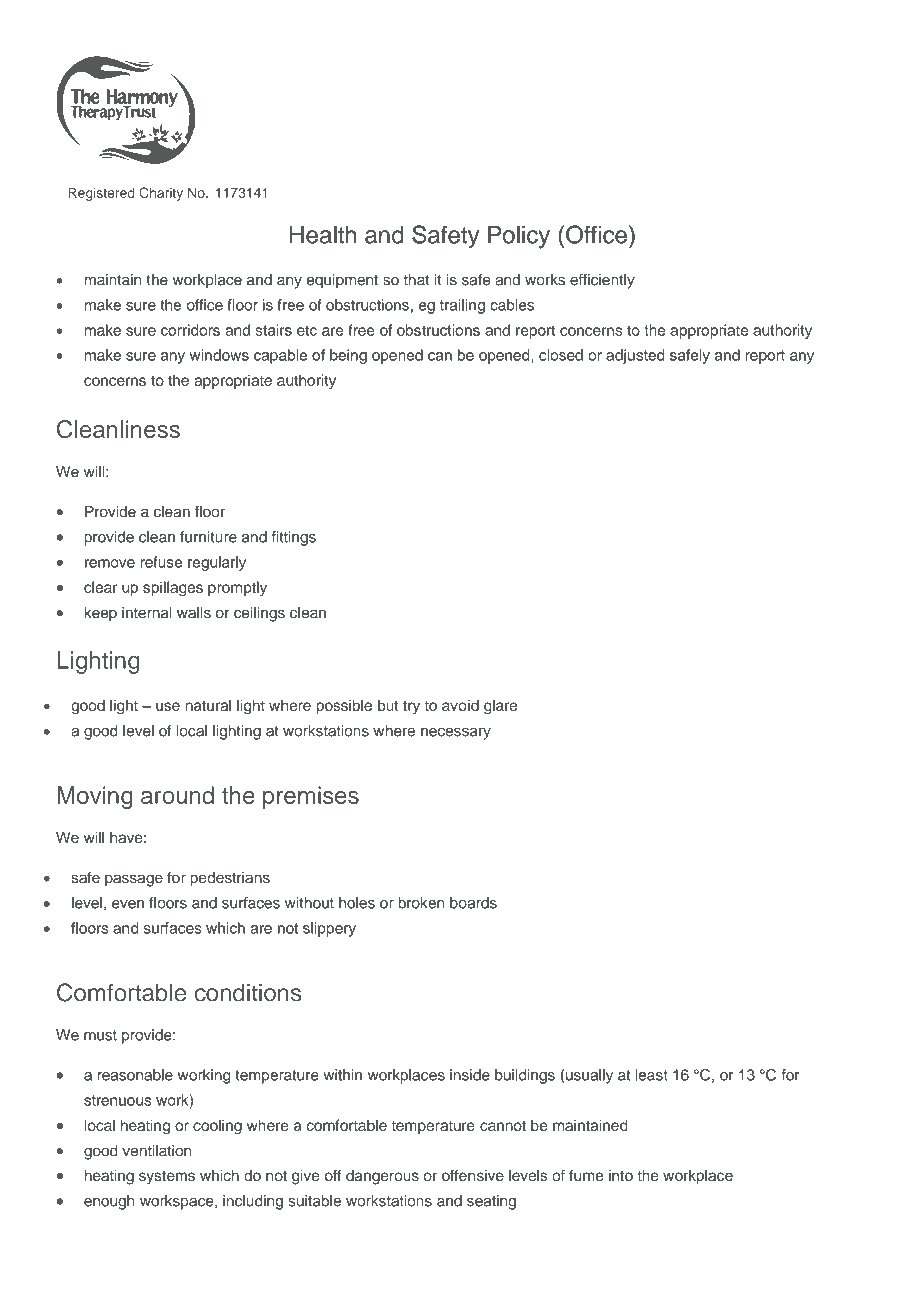 The width and height of the screenshot is (924, 1308). Describe the element at coordinates (128, 904) in the screenshot. I see `even` at that location.
